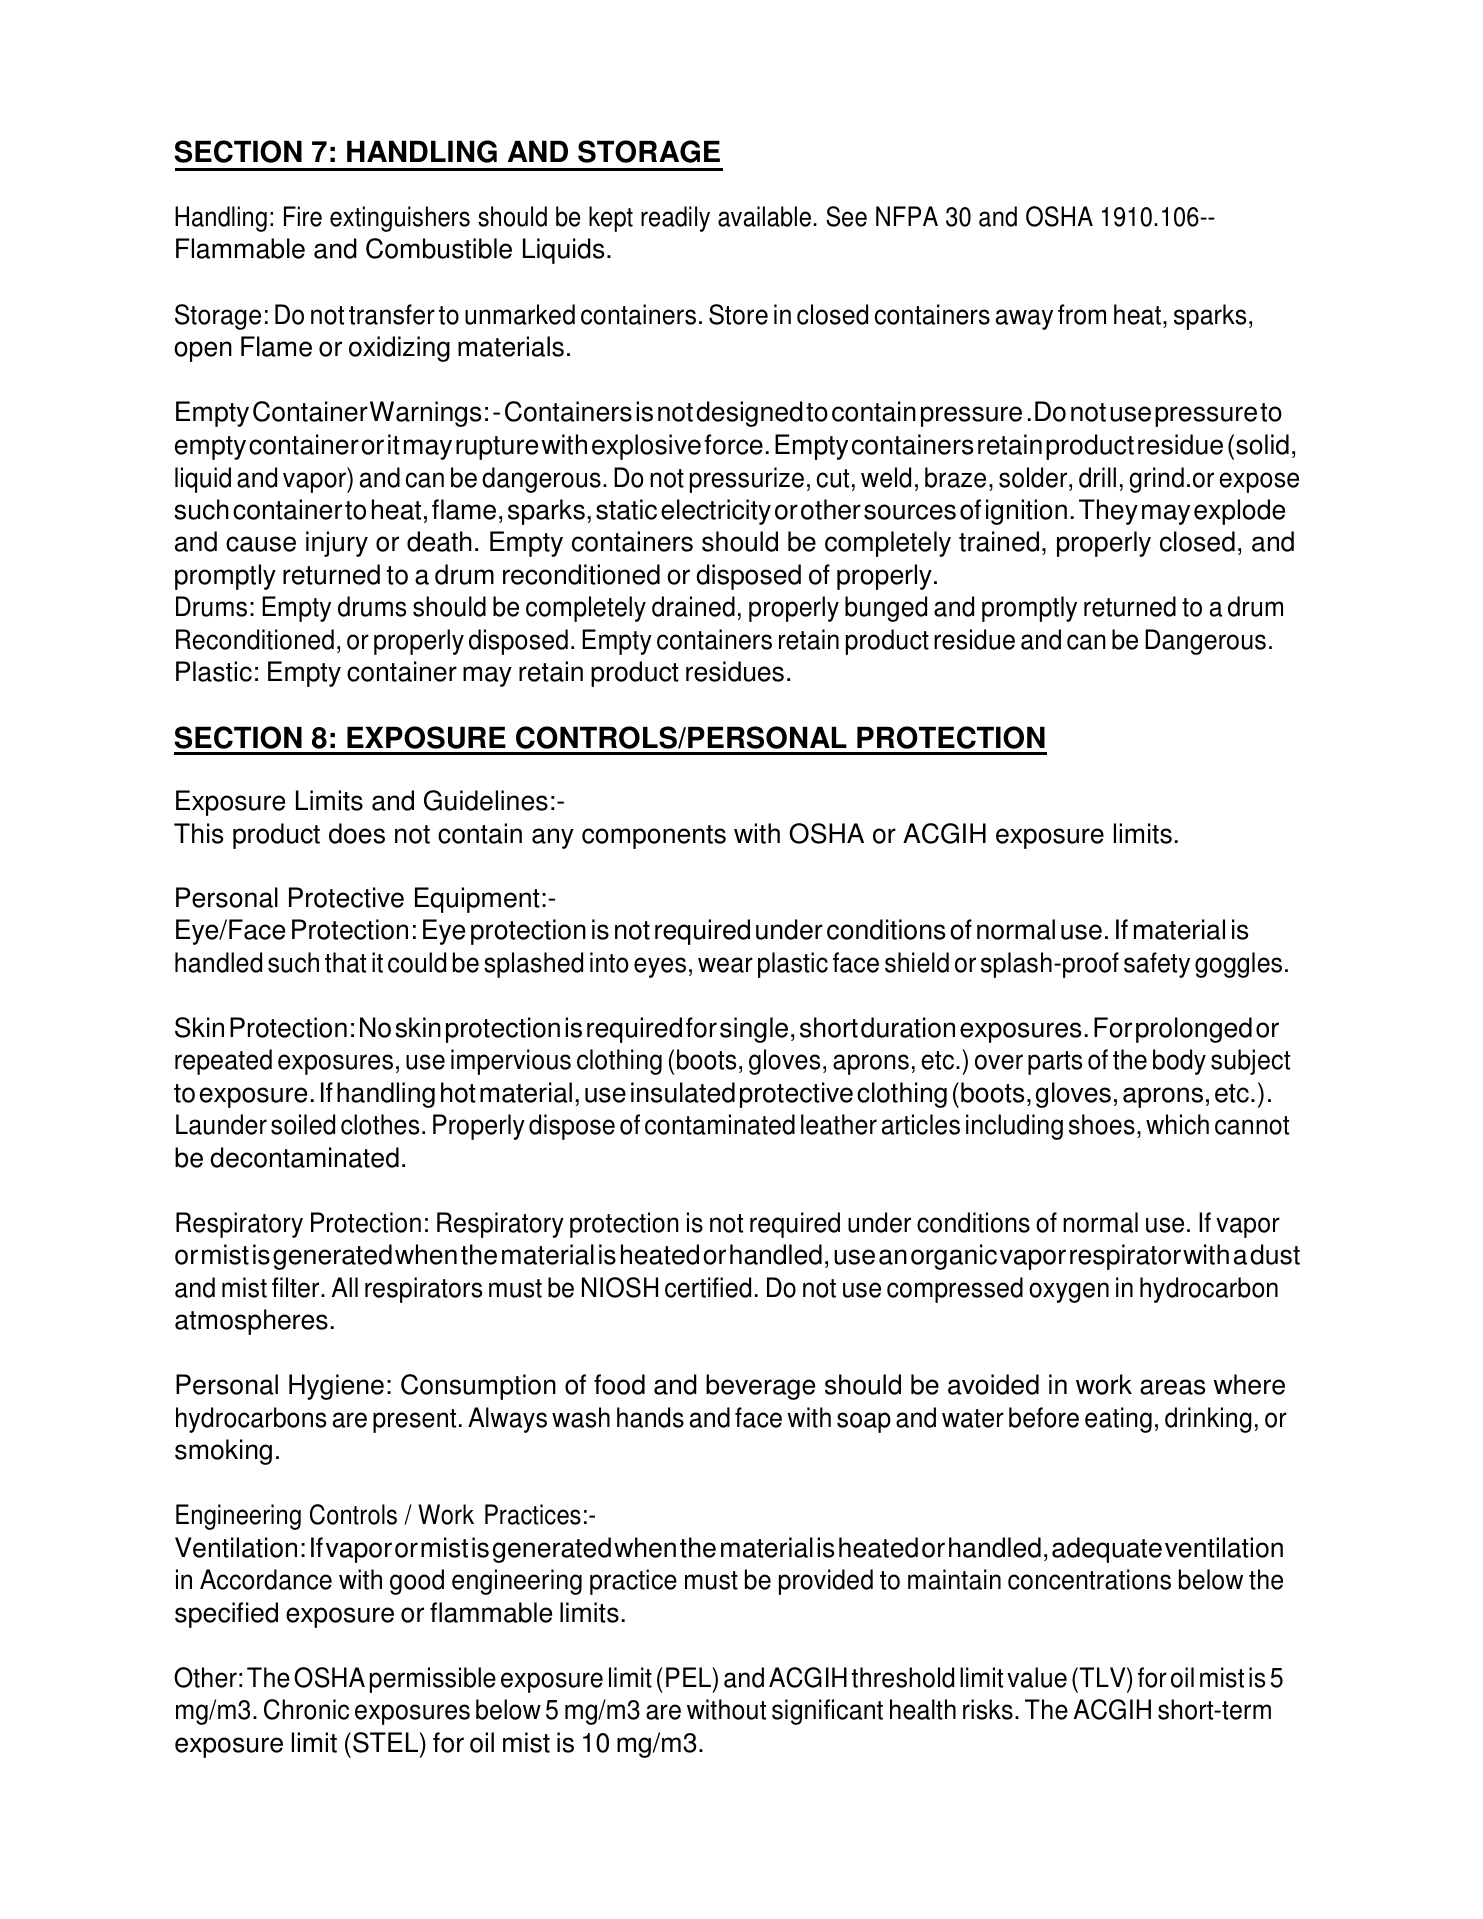 This screenshot has height=1919, width=1483. I want to click on Fire, so click(303, 216).
